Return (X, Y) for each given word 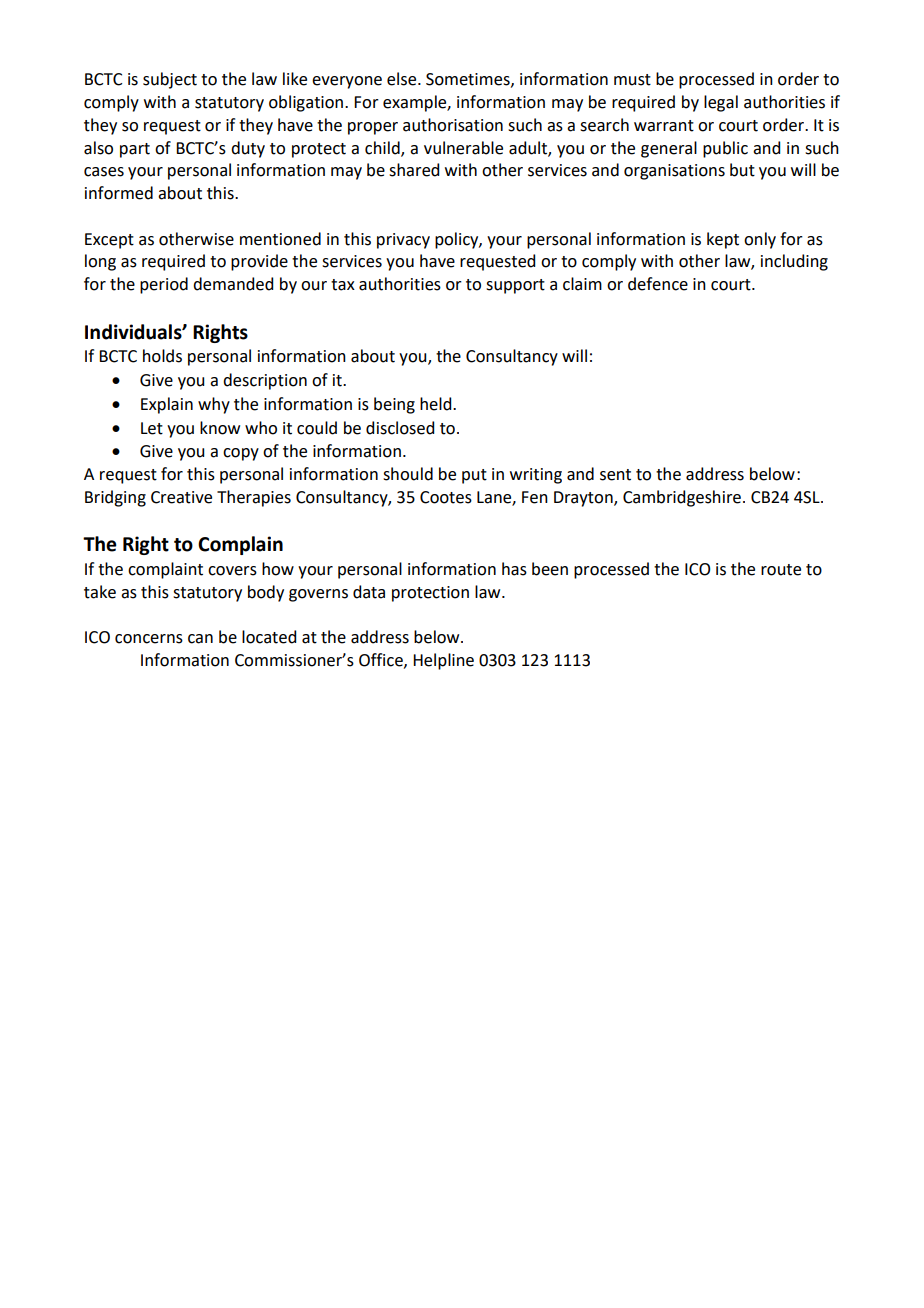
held (437, 404)
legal (721, 103)
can (200, 639)
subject (170, 80)
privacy (403, 241)
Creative (181, 497)
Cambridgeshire (682, 498)
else (403, 79)
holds (162, 356)
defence (658, 284)
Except (109, 241)
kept (723, 240)
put (474, 476)
